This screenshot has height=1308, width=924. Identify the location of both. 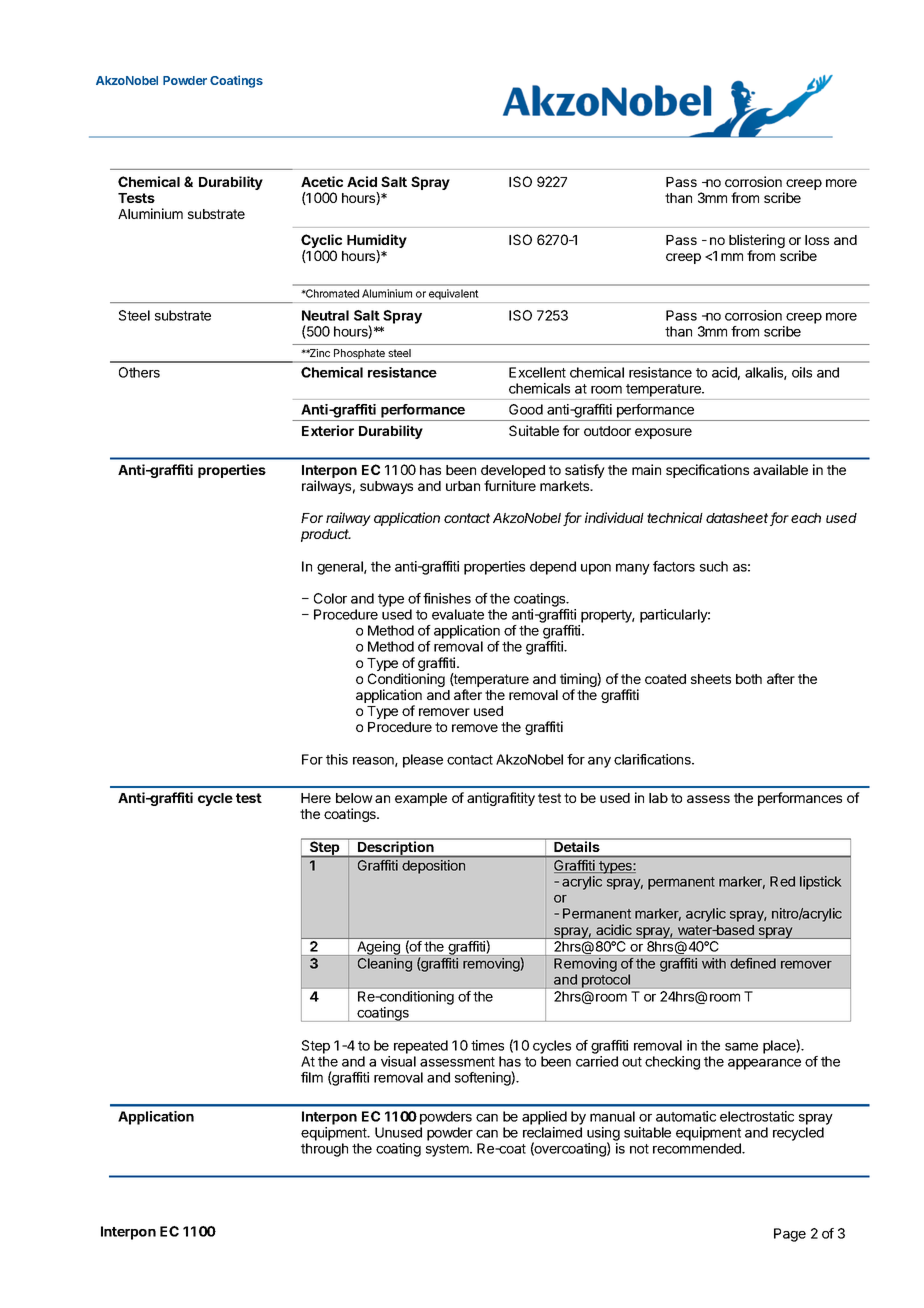
(749, 679).
